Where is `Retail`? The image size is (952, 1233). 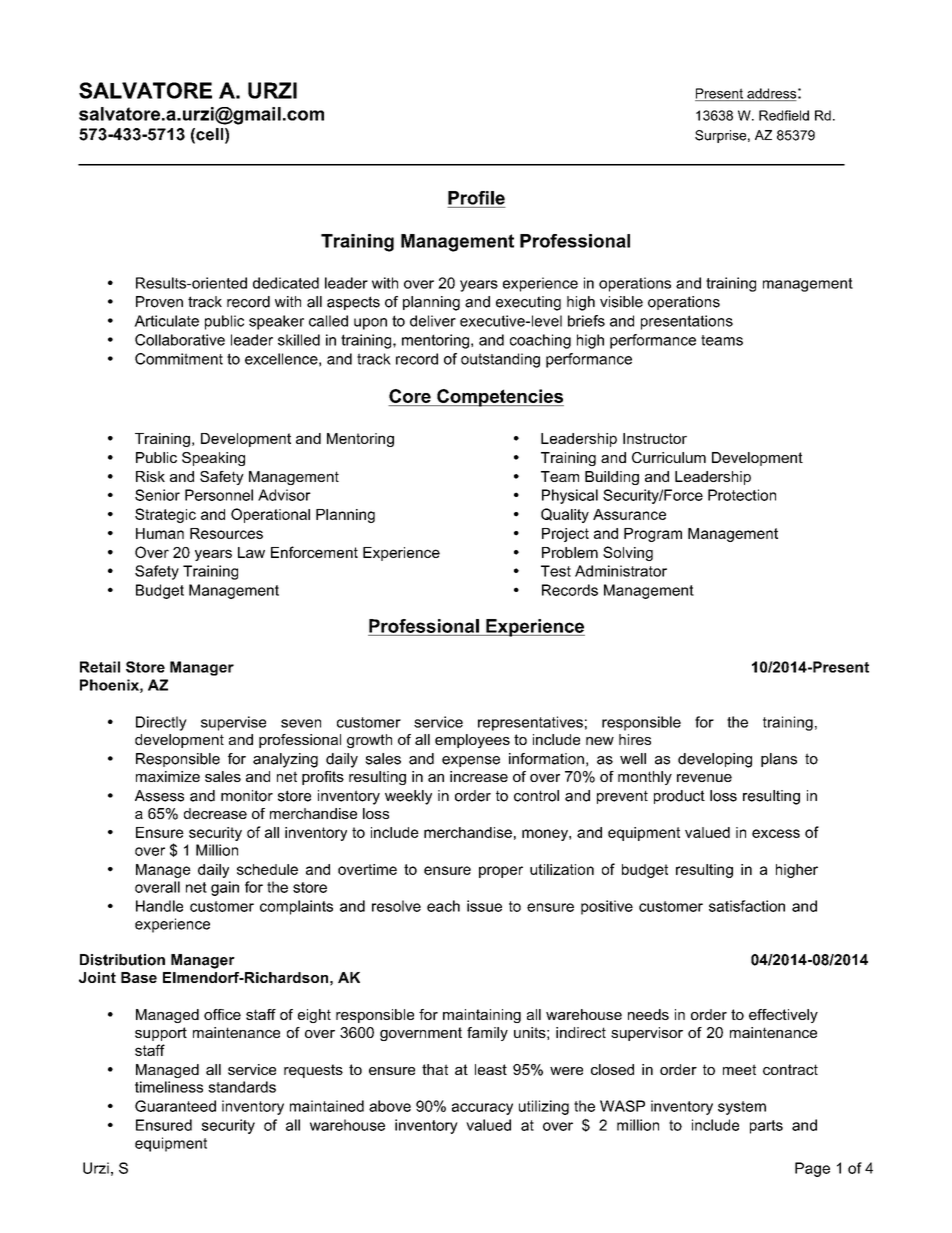
Retail is located at coordinates (100, 667).
